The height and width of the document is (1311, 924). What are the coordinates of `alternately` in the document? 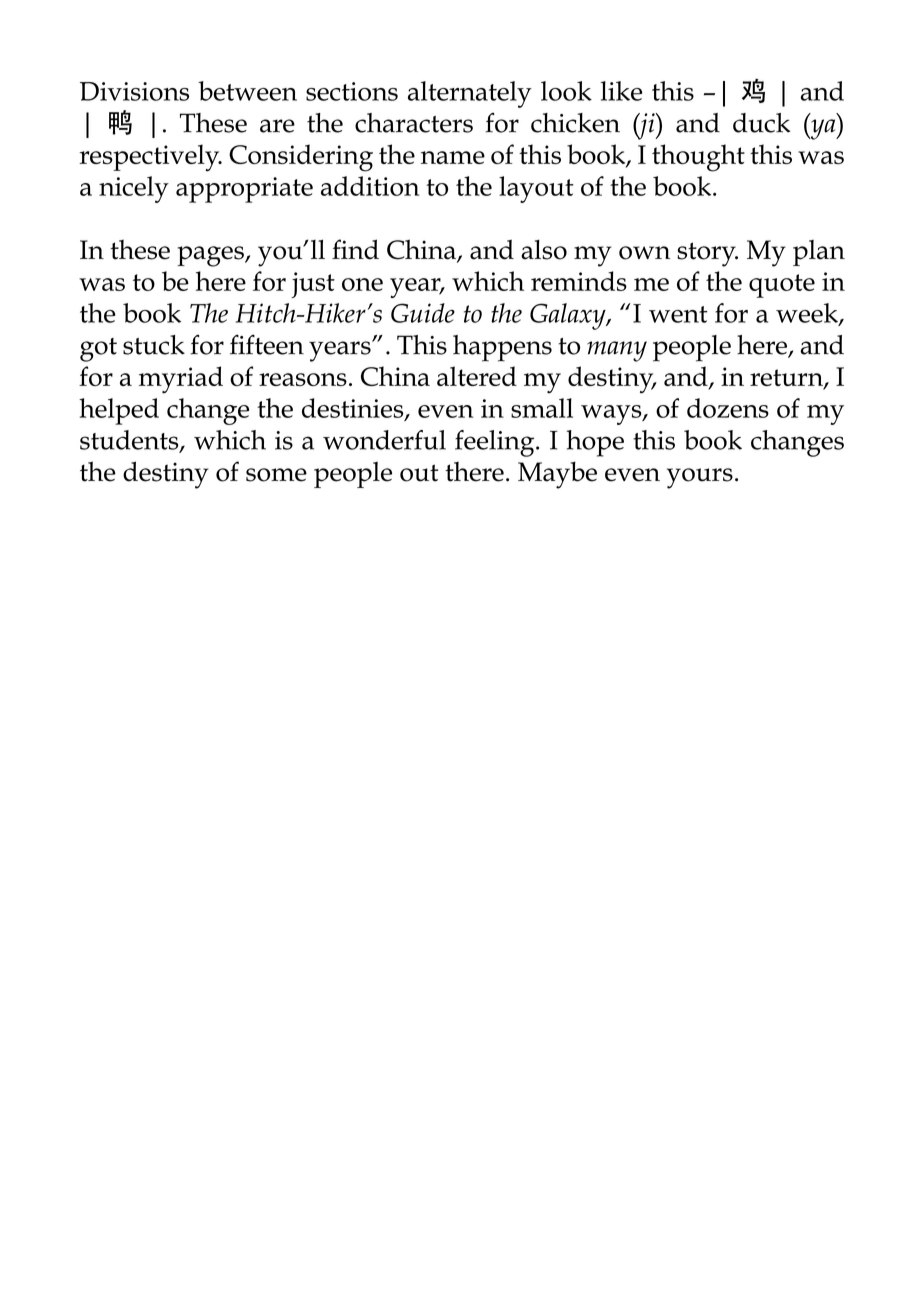 It's located at (470, 94).
